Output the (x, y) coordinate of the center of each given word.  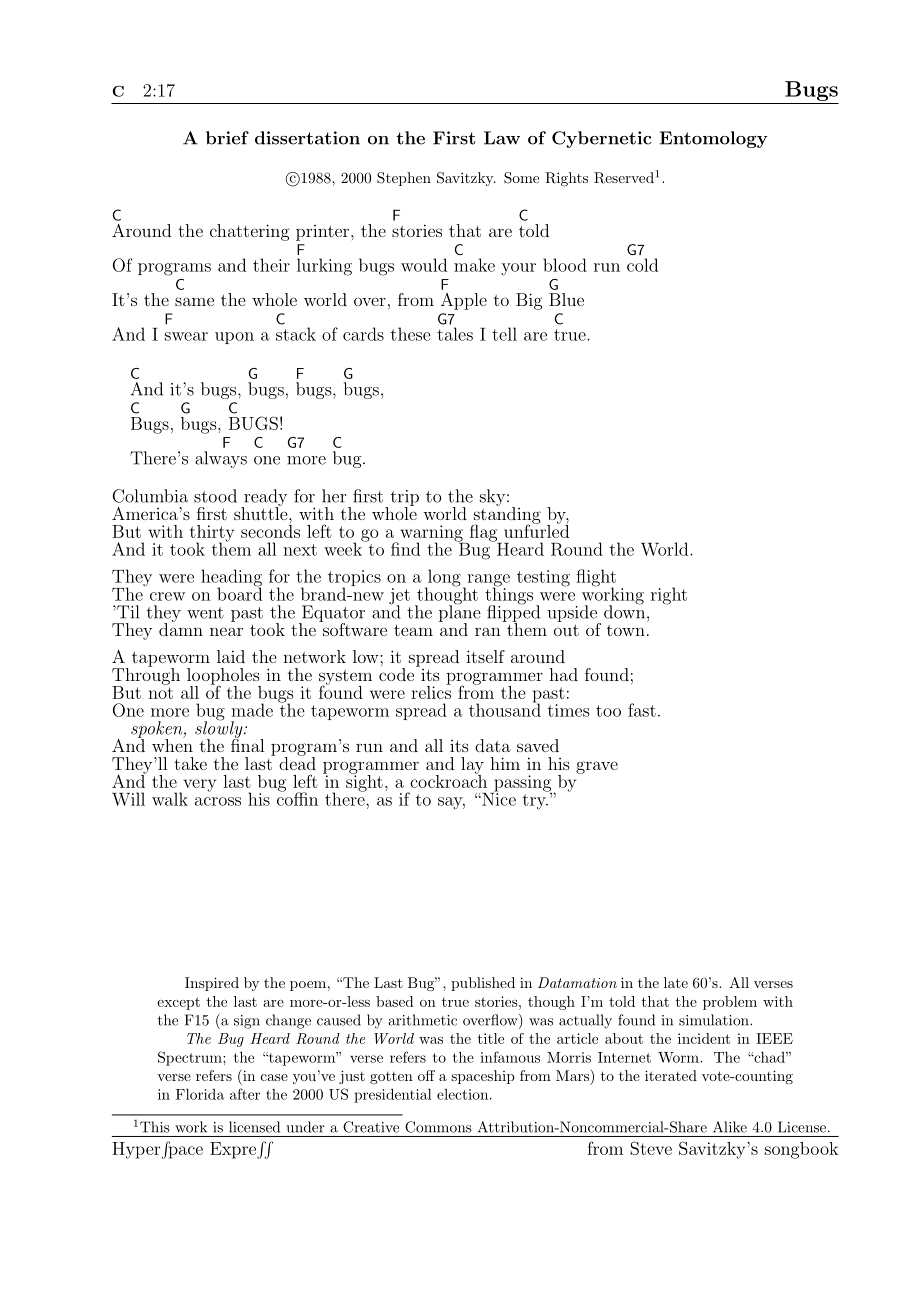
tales (455, 334)
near (226, 631)
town (626, 630)
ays (235, 462)
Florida (200, 1094)
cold (642, 265)
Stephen (404, 179)
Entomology (714, 139)
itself (485, 656)
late (676, 982)
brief (227, 138)
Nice (498, 798)
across (218, 801)
